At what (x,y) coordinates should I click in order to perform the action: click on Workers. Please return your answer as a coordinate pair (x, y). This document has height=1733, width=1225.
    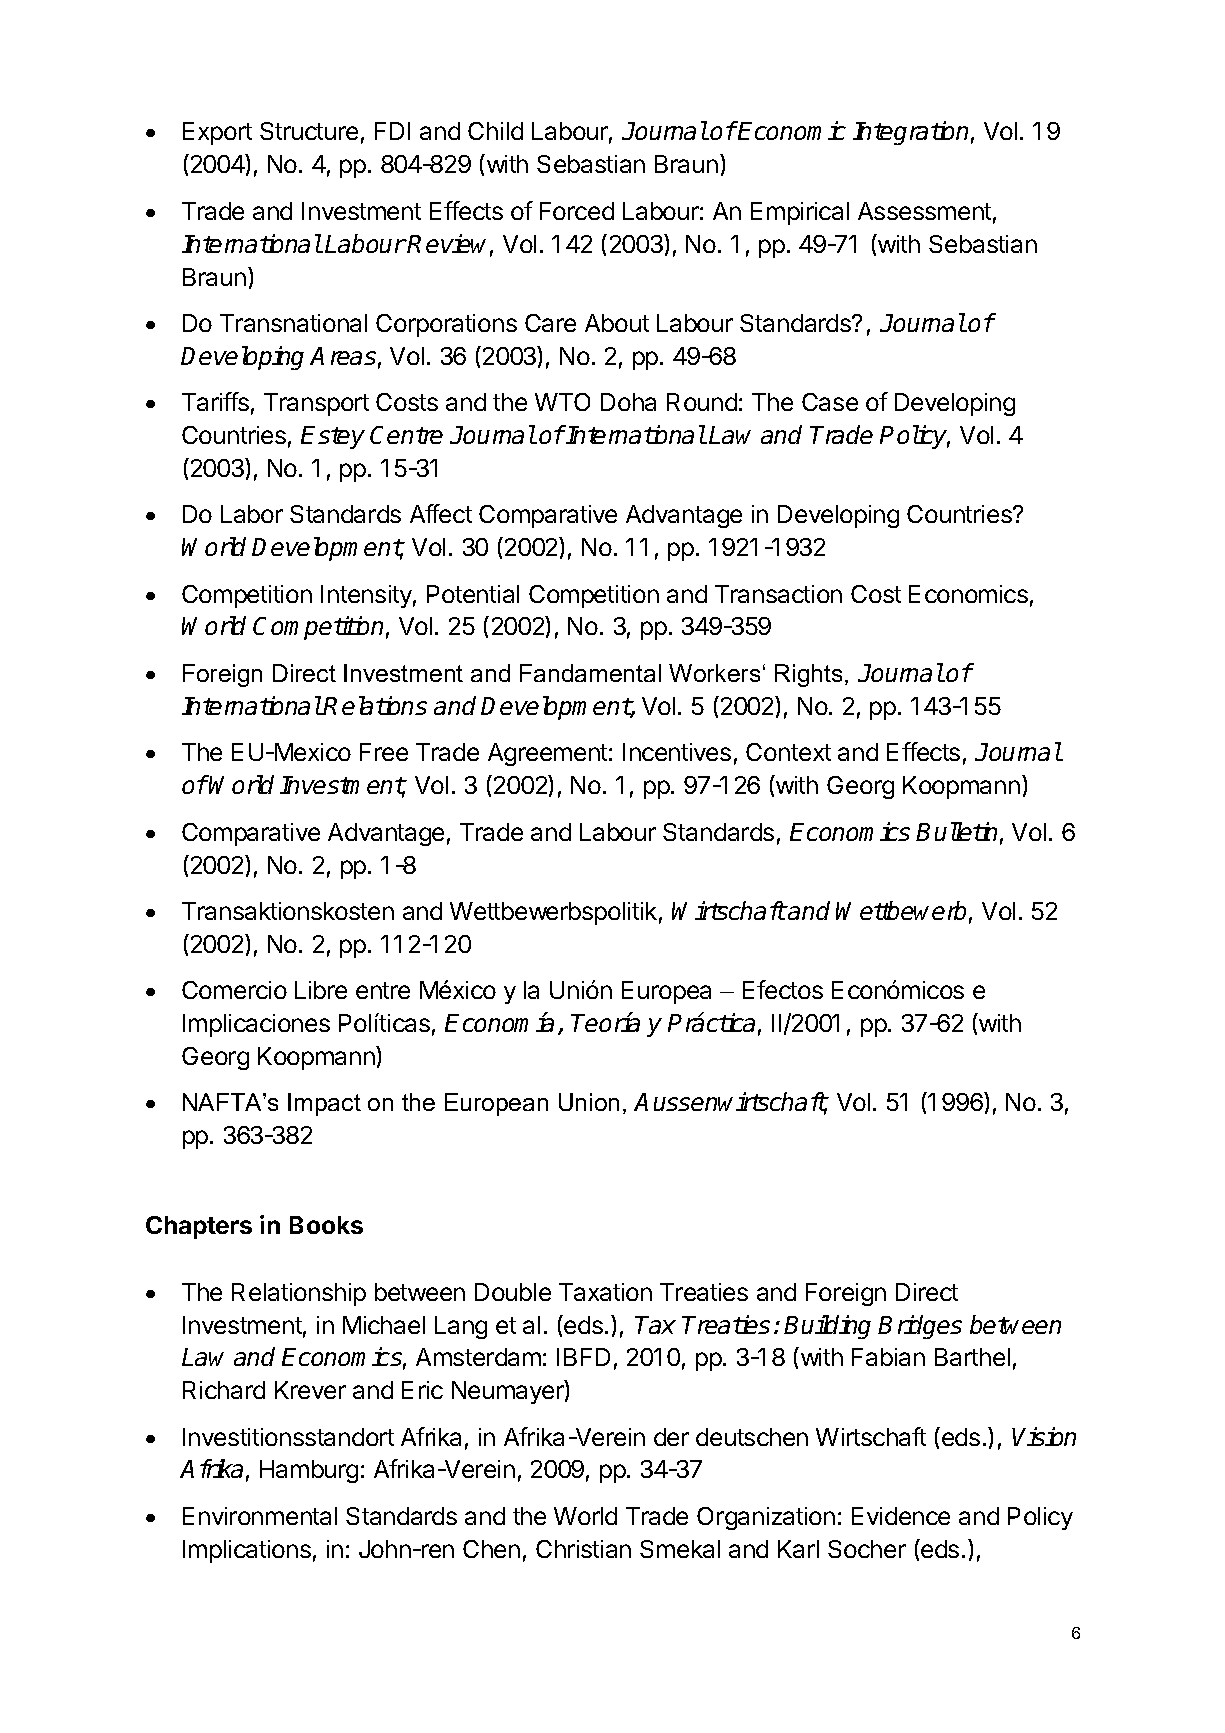
    Looking at the image, I should click on (714, 673).
